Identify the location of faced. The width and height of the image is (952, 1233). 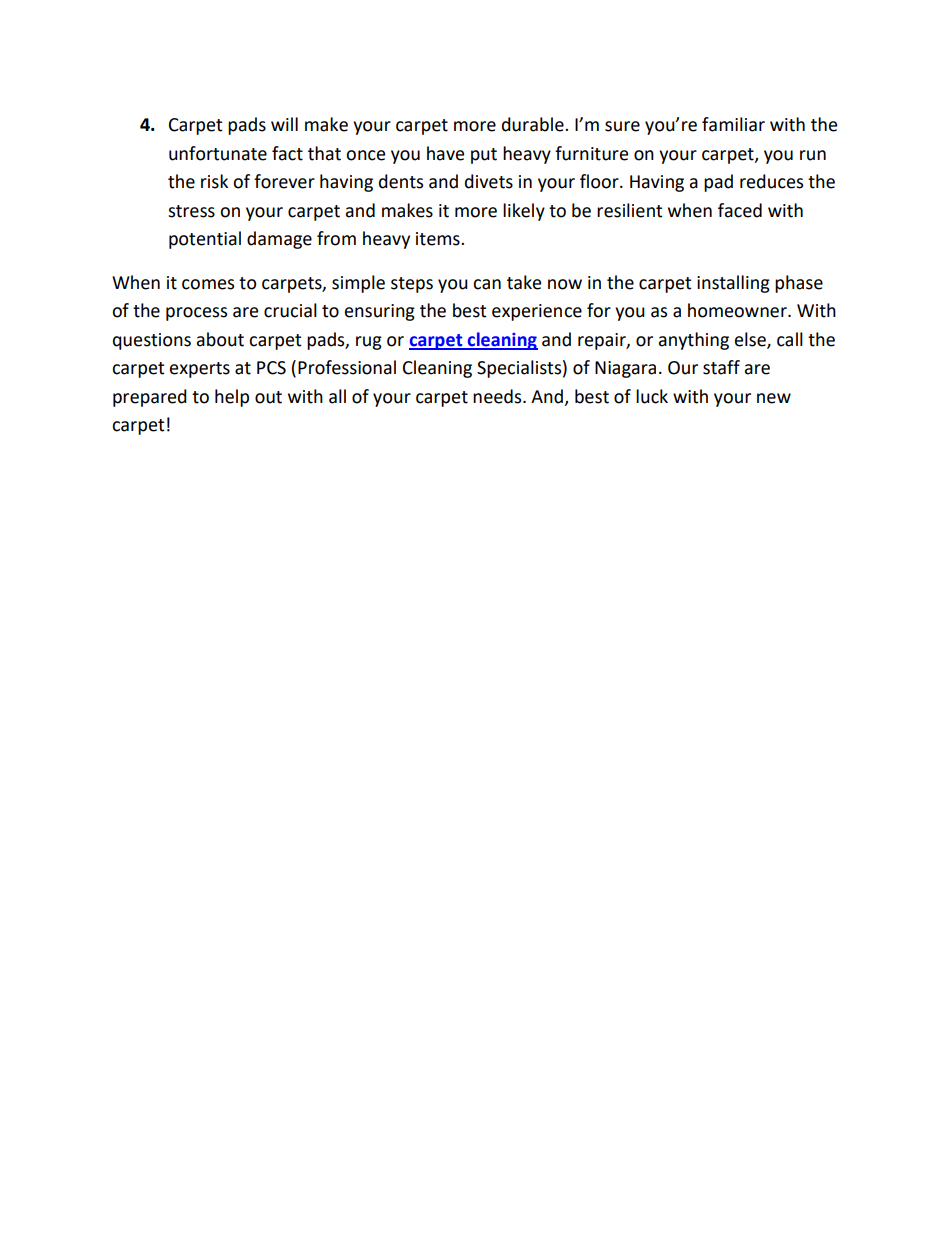
(740, 210).
